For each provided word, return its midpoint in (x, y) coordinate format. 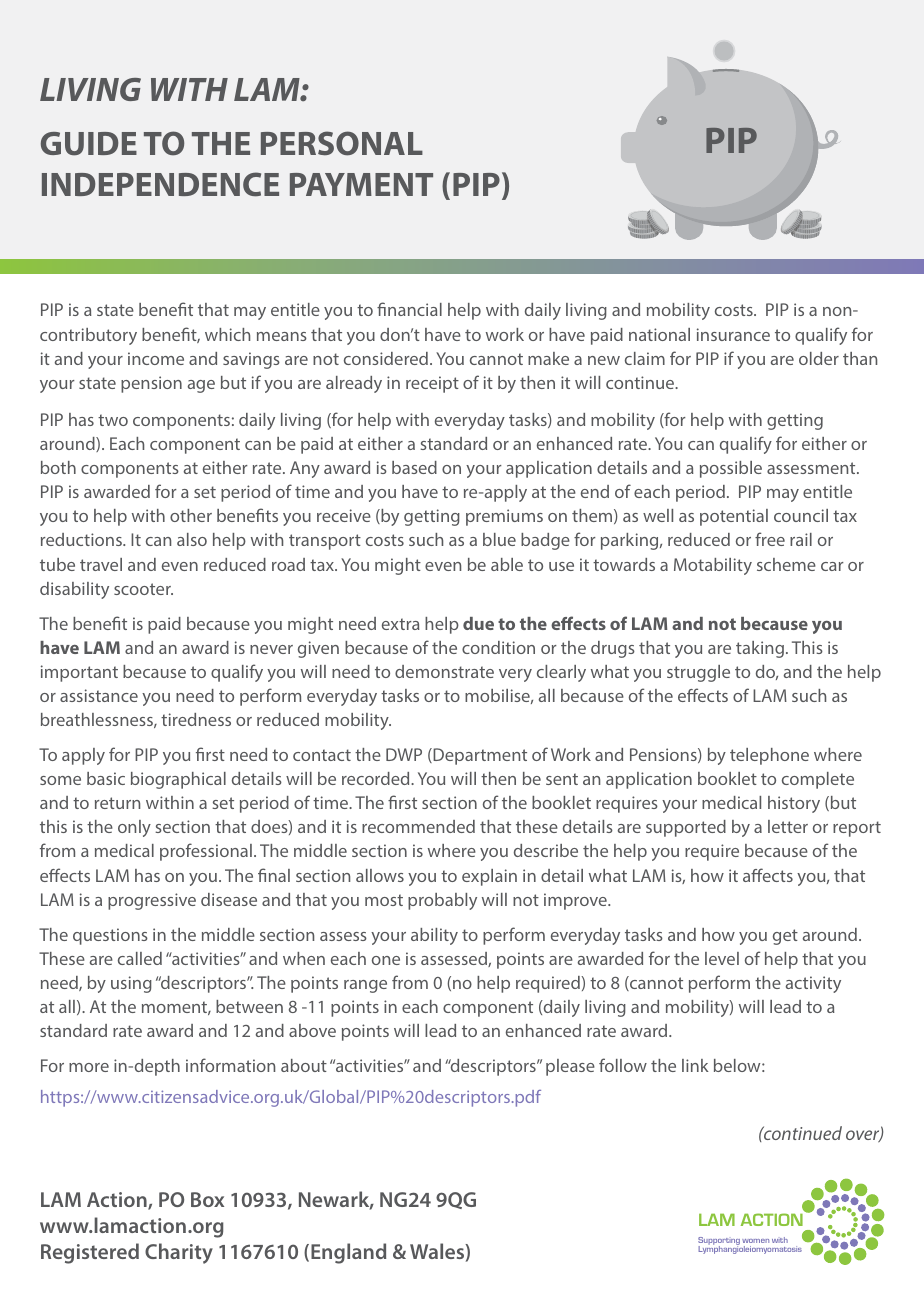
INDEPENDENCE (160, 184)
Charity (179, 1253)
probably (442, 901)
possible (731, 469)
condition (498, 647)
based (414, 467)
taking (760, 649)
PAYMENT (361, 184)
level (722, 958)
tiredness (196, 719)
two (113, 420)
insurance (733, 334)
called (140, 958)
